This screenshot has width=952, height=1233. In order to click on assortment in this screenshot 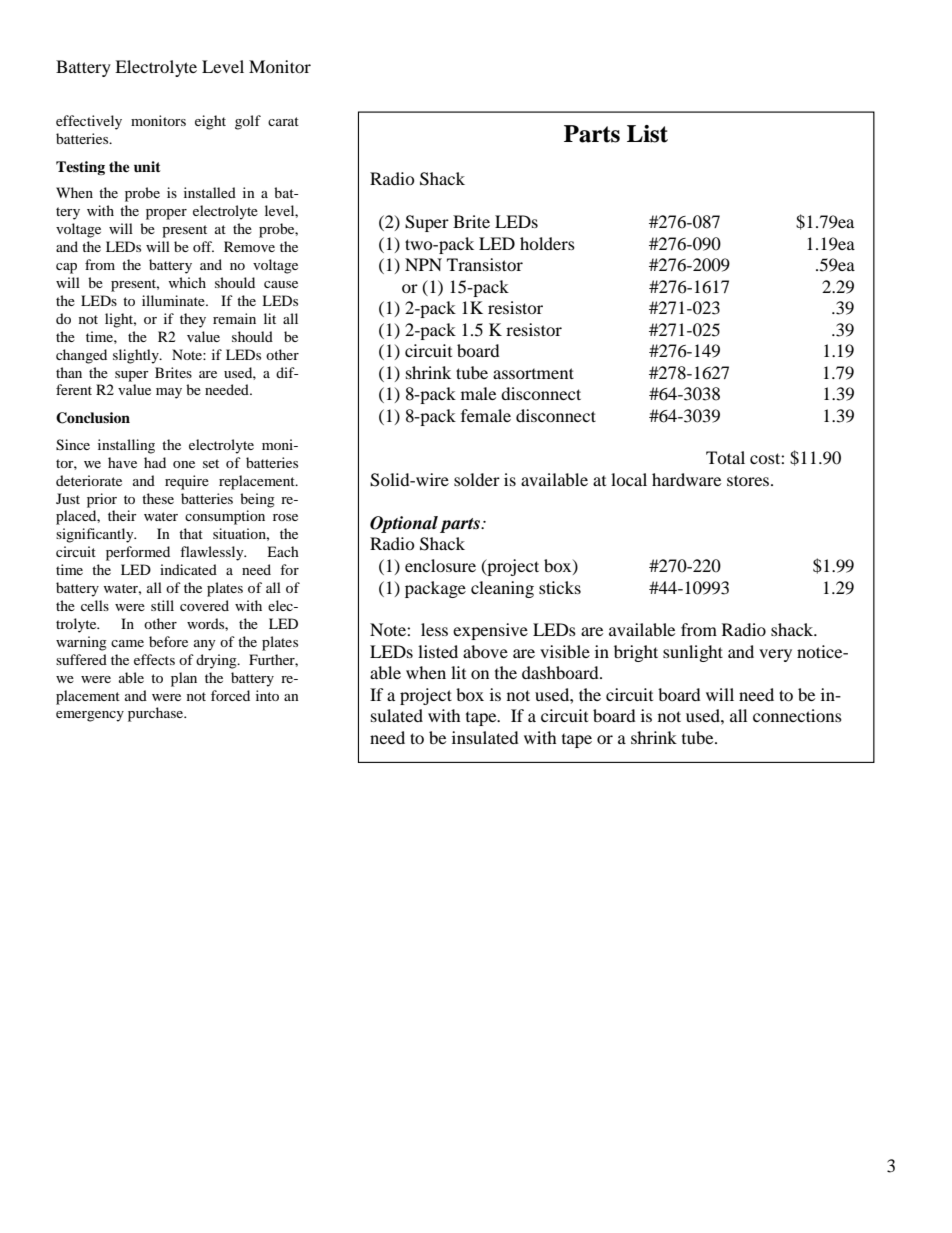, I will do `click(533, 373)`.
